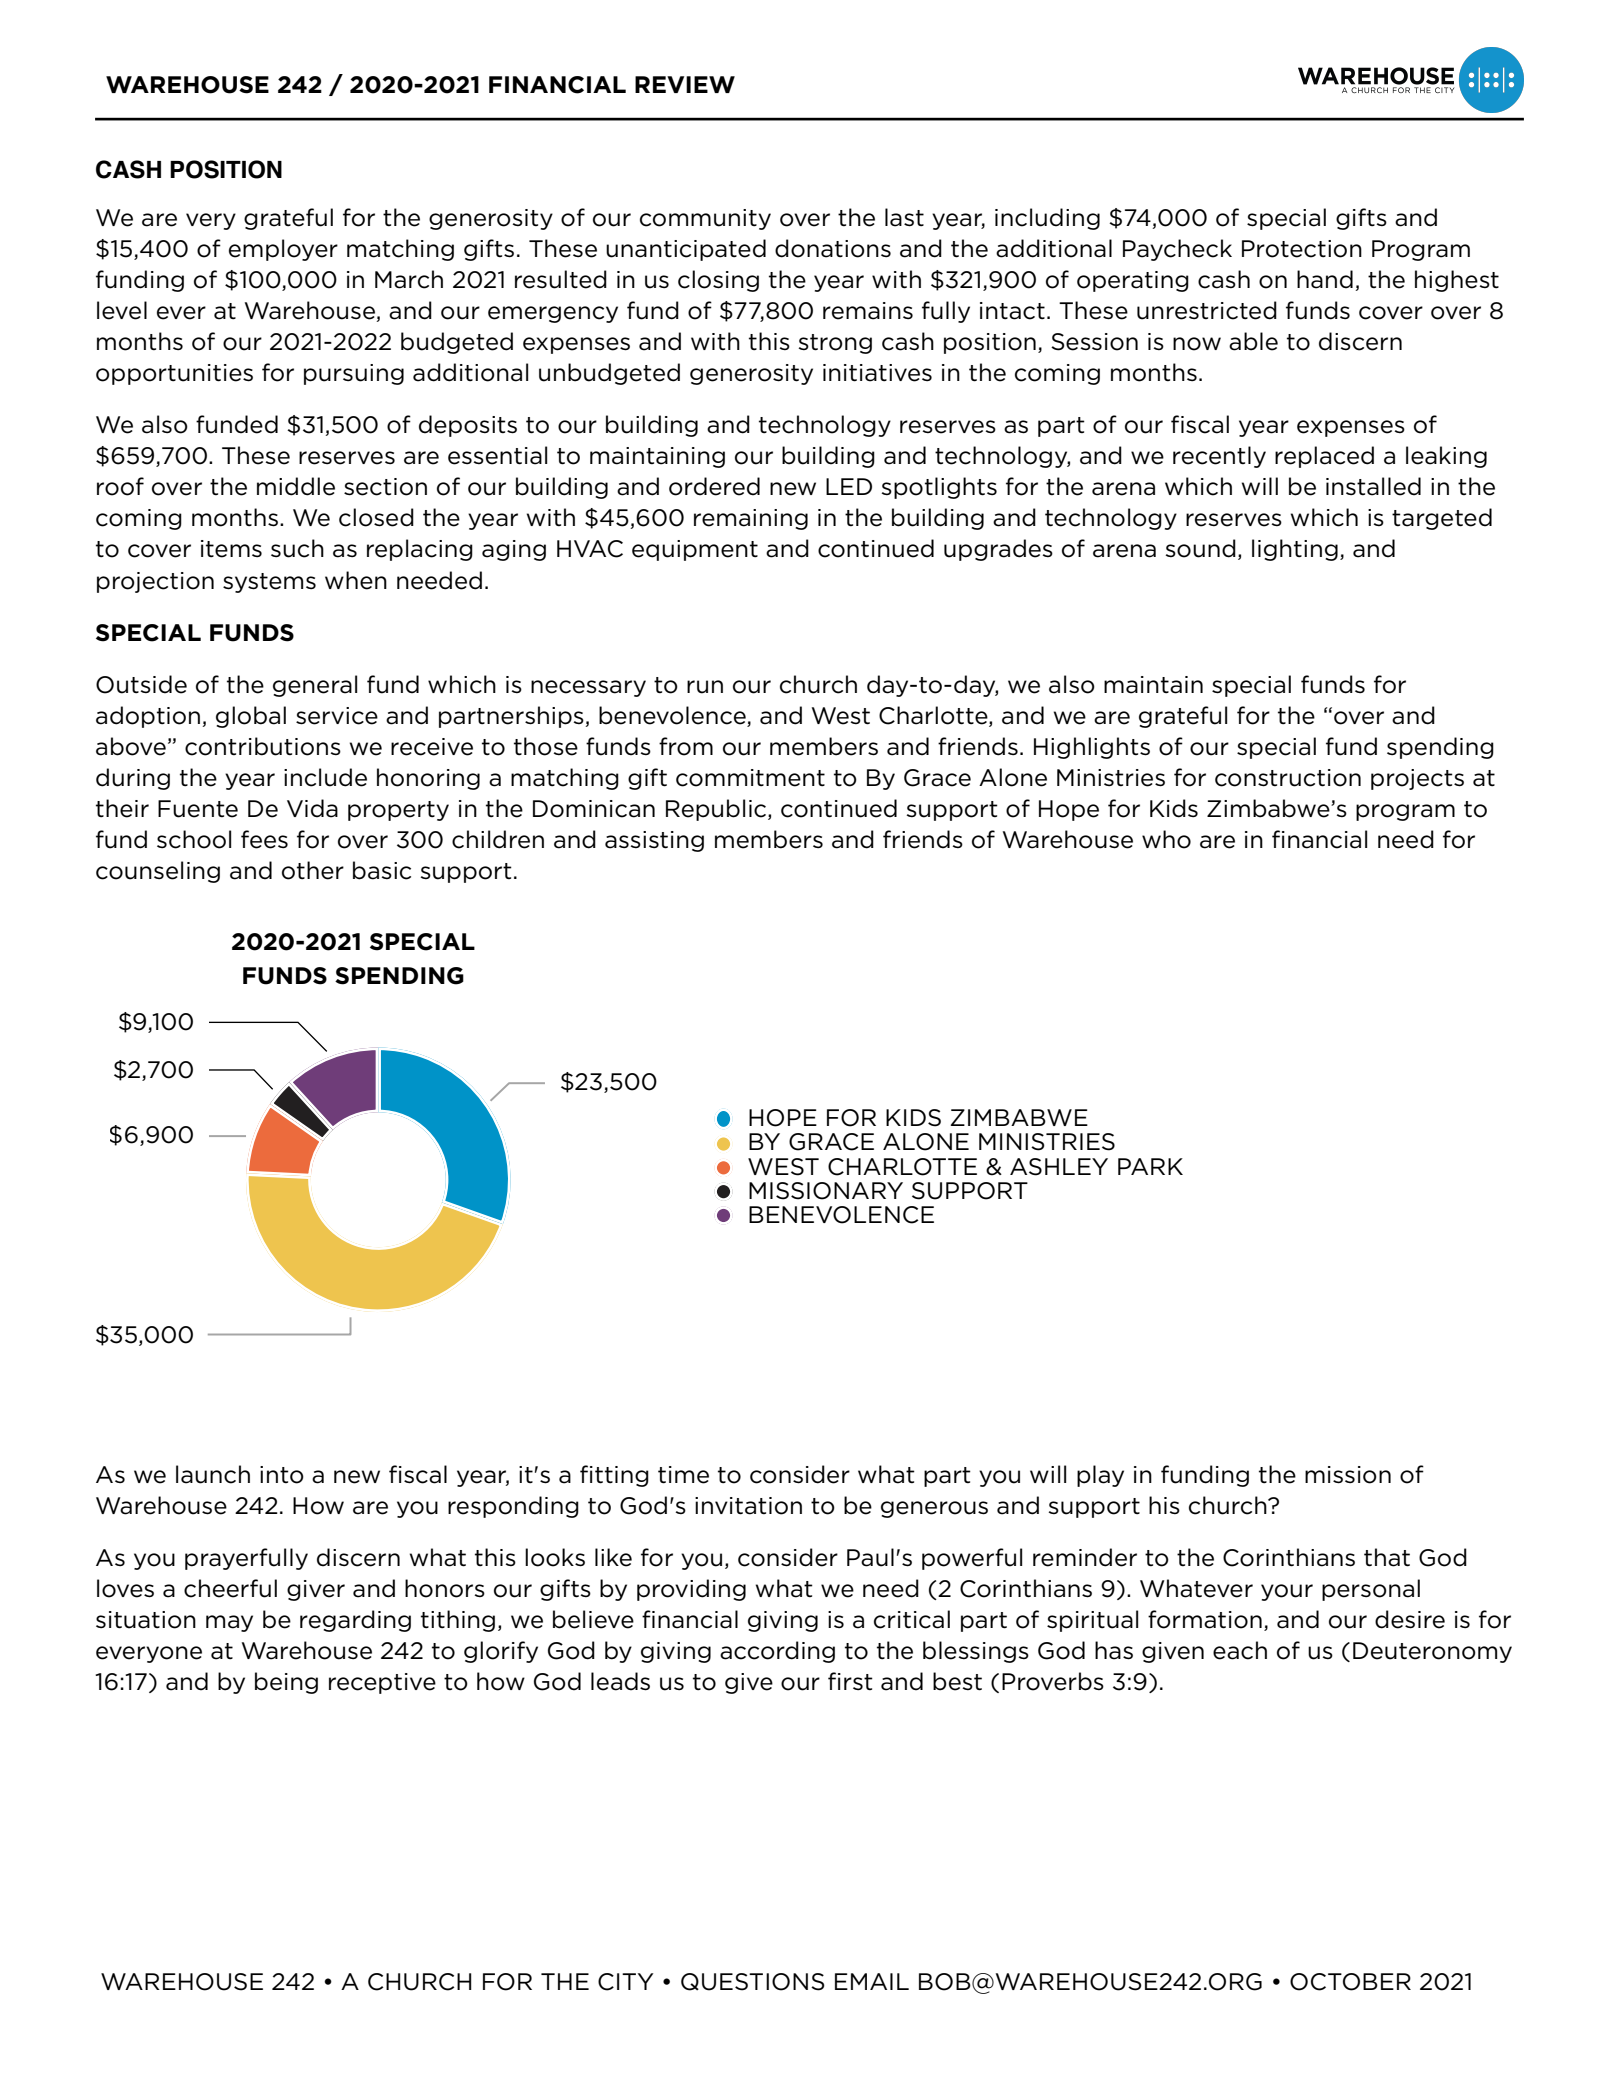 The image size is (1619, 2095). Describe the element at coordinates (1350, 1982) in the page. I see `OCTOBER` at that location.
